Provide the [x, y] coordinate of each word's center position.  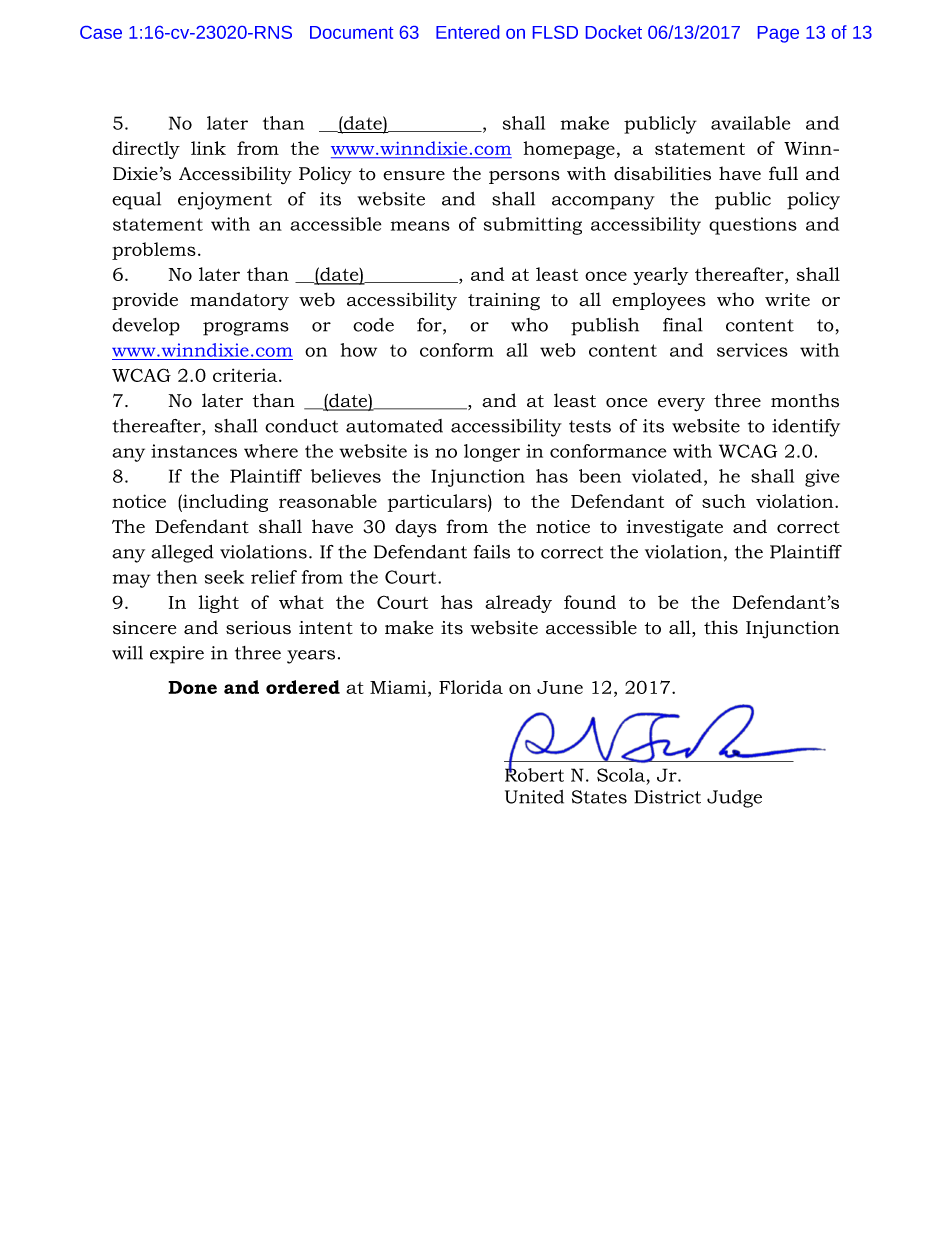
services [752, 350]
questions [753, 226]
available [750, 123]
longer [492, 453]
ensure [414, 176]
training [504, 302]
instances [194, 451]
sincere [144, 628]
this [721, 627]
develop [146, 327]
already [518, 604]
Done [192, 687]
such [724, 501]
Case [101, 32]
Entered [467, 32]
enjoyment [225, 201]
